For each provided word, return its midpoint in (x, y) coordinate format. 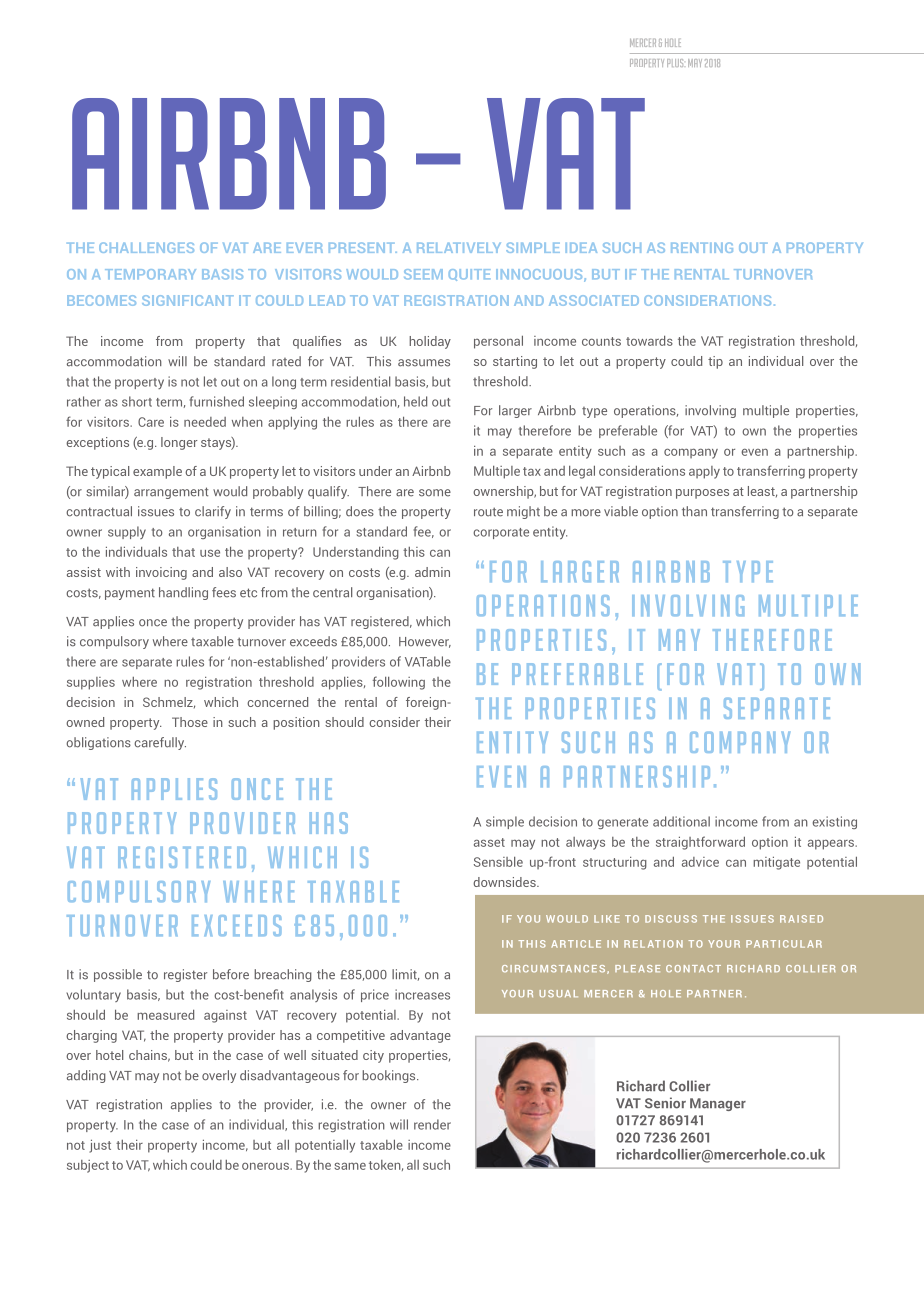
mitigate (776, 863)
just (100, 1146)
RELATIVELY (459, 248)
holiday (430, 342)
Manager (718, 1104)
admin (432, 572)
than (694, 511)
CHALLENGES (146, 247)
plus (675, 63)
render (432, 1124)
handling (183, 593)
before (231, 974)
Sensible (498, 862)
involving (710, 411)
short (137, 401)
